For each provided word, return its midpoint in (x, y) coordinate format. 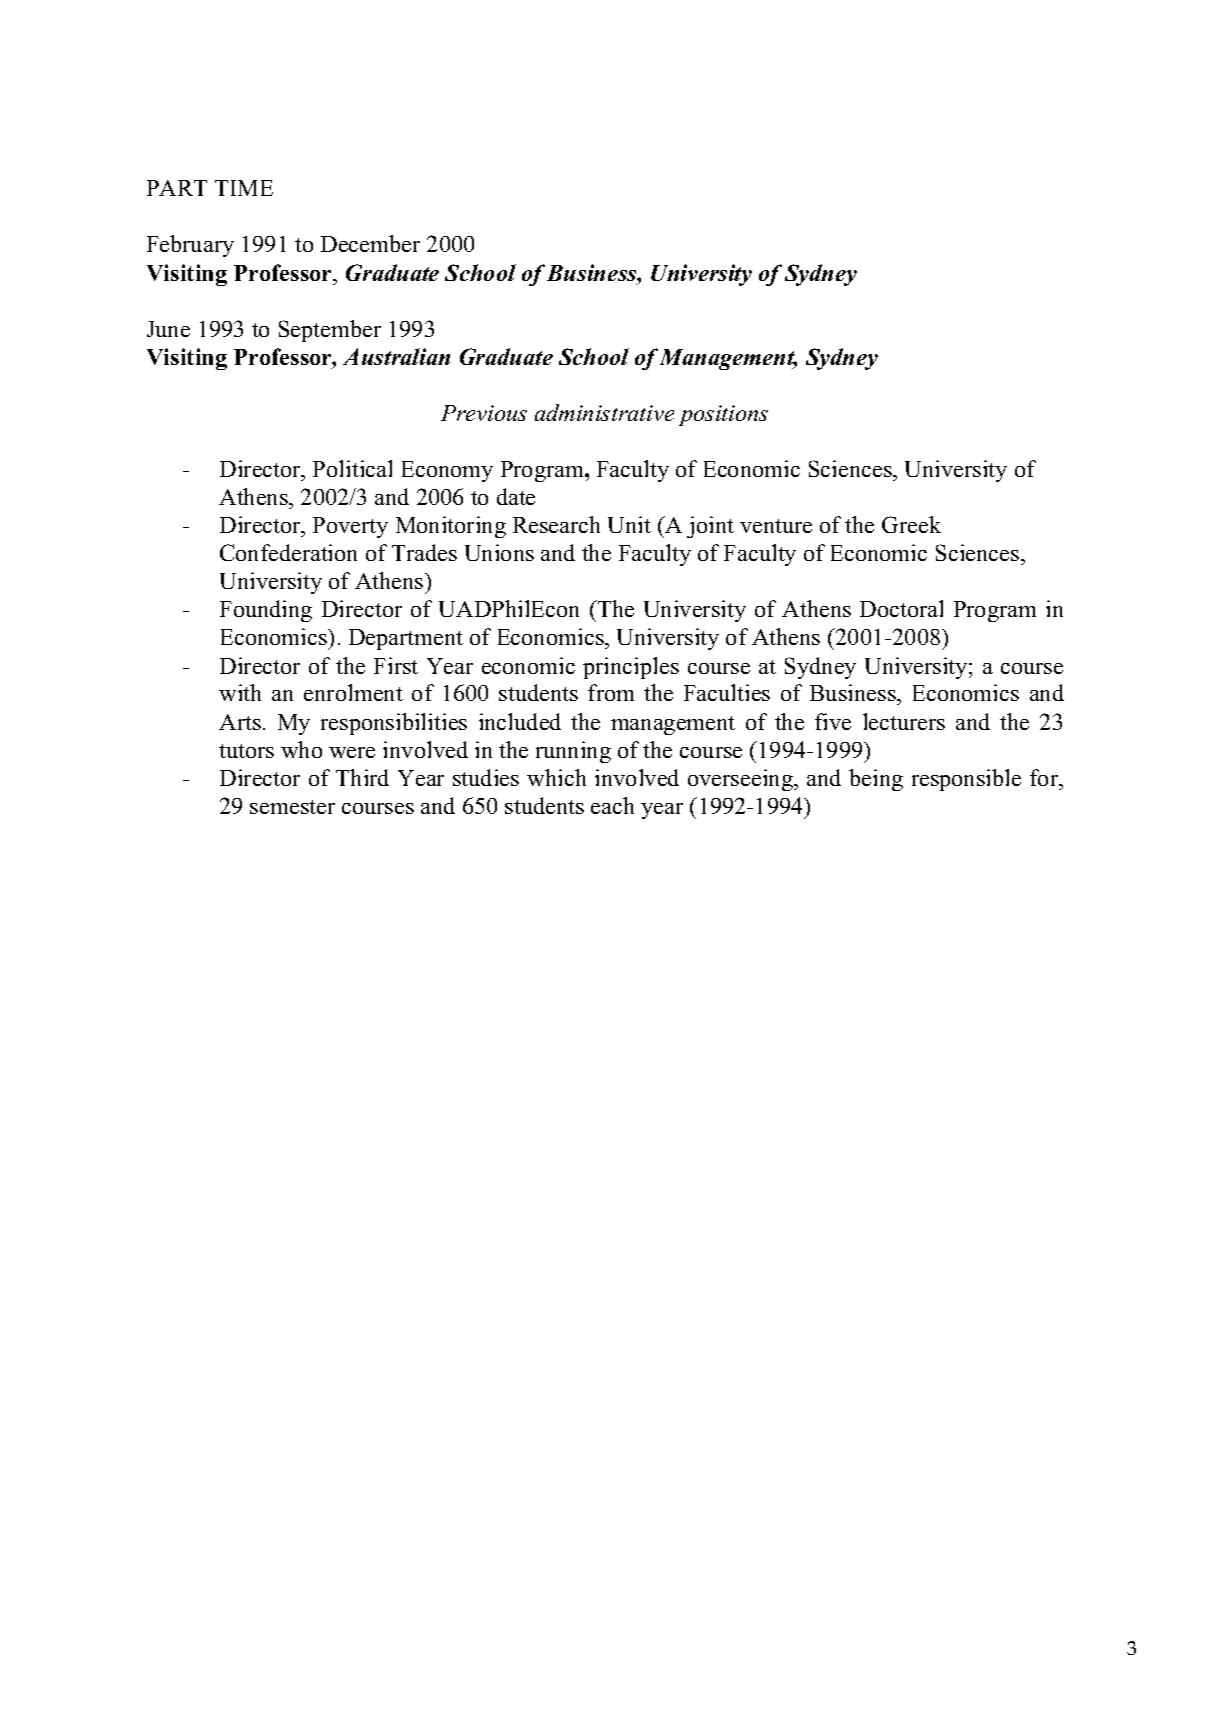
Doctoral (901, 608)
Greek (911, 524)
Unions (499, 552)
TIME (244, 188)
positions (723, 415)
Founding (266, 611)
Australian (396, 356)
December (370, 243)
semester (292, 807)
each (612, 805)
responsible (966, 780)
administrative (604, 412)
